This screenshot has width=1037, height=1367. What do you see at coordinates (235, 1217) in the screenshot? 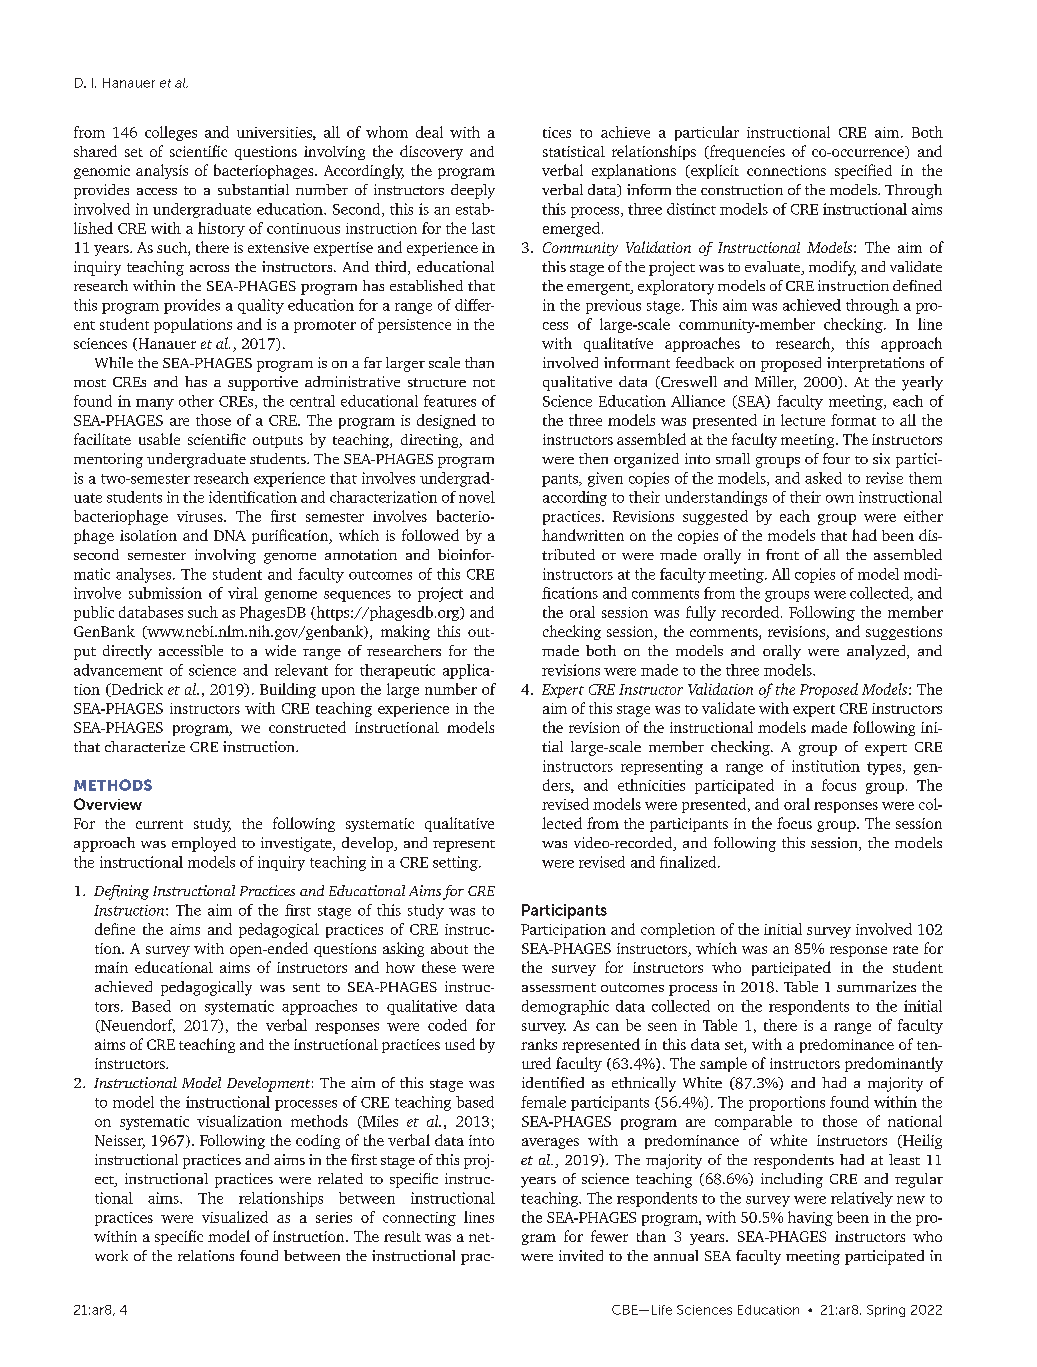
I see `visualized` at bounding box center [235, 1217].
